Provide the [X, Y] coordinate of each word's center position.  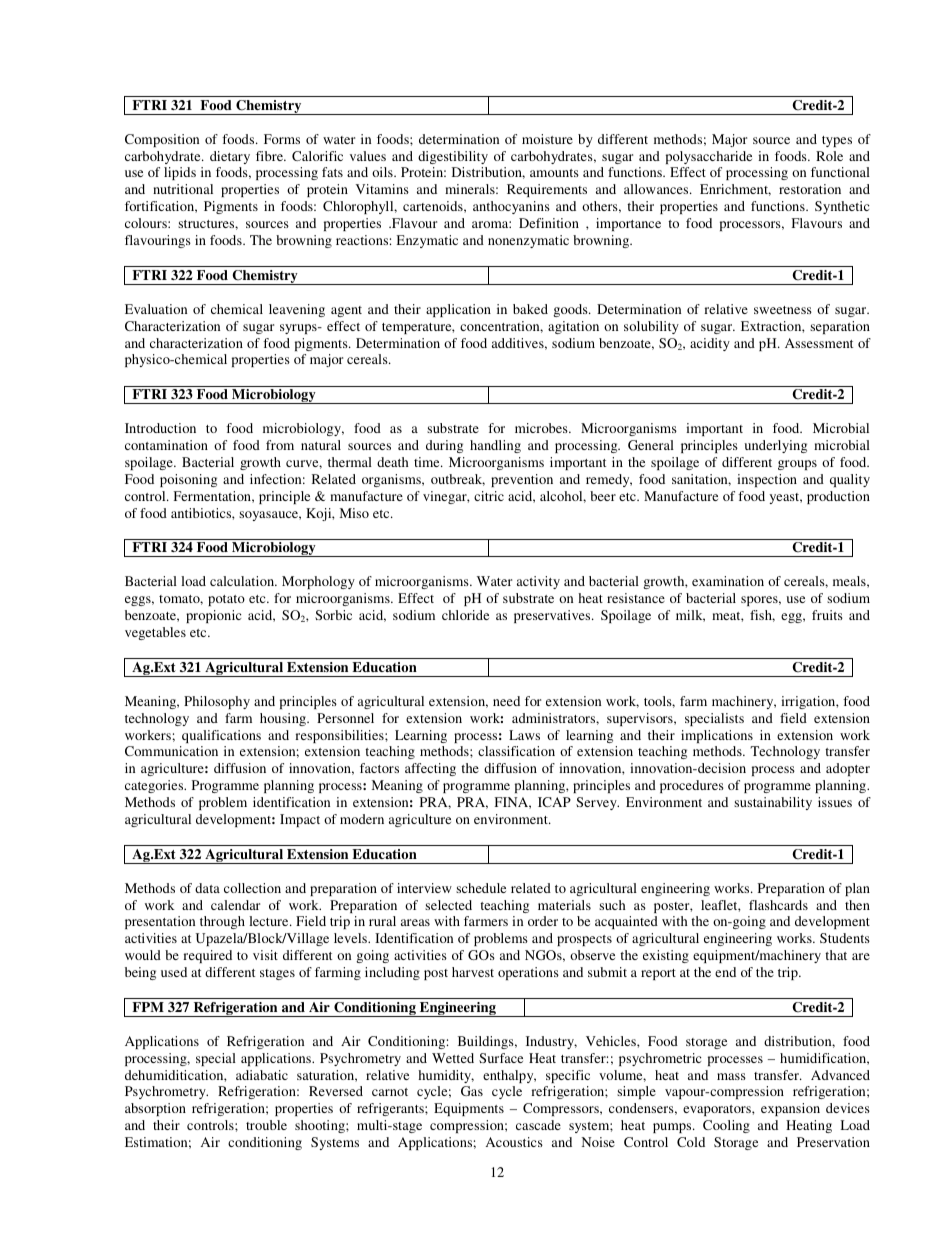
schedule [481, 888]
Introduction [160, 428]
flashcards [778, 905]
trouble [266, 1125]
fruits [827, 615]
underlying [776, 446]
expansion [790, 1109]
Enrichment [735, 190]
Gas [472, 1091]
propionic [213, 616]
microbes [542, 428]
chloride [465, 615]
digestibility [453, 157]
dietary [230, 157]
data [207, 888]
